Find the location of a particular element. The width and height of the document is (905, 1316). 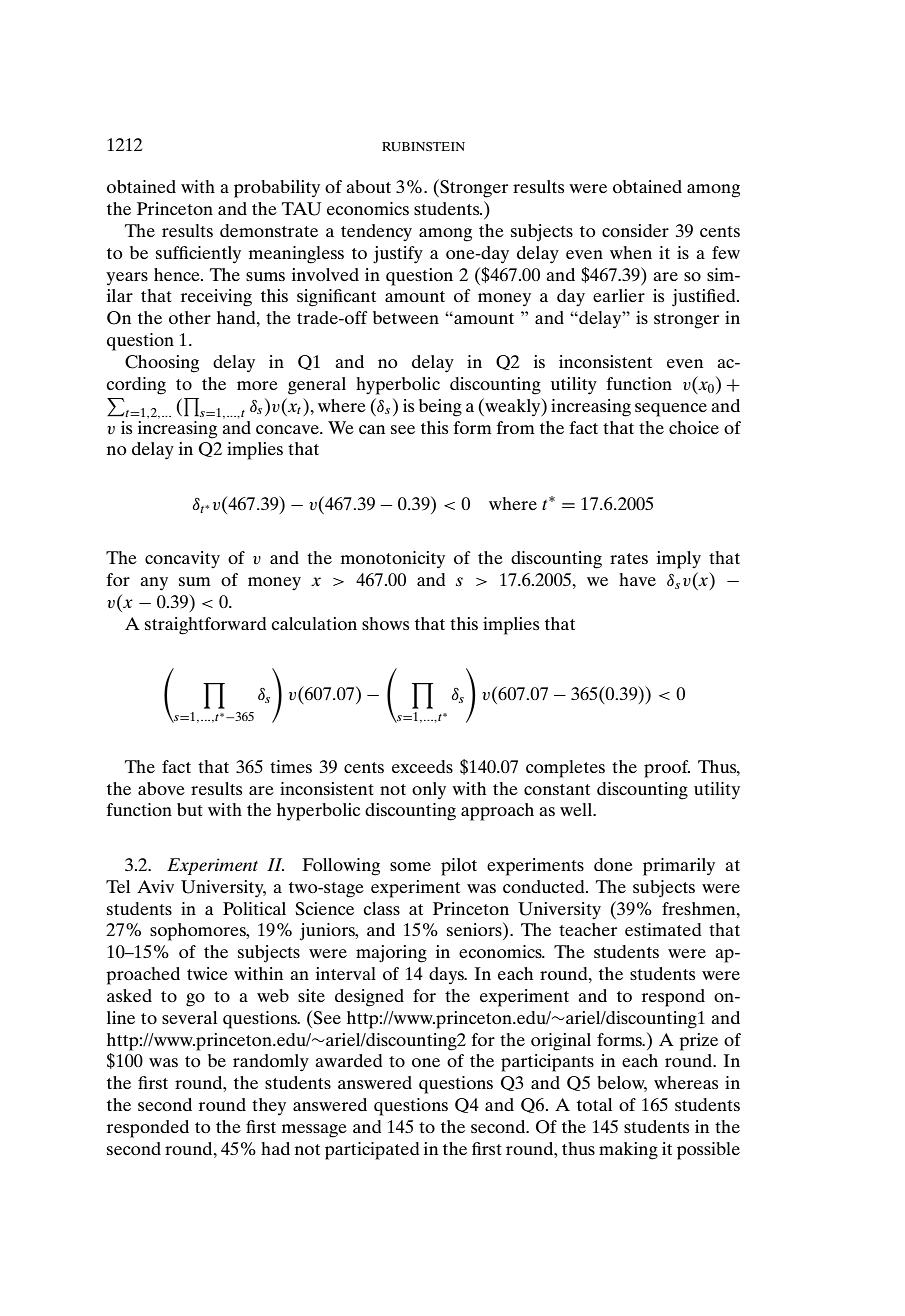

straightforward is located at coordinates (206, 626).
